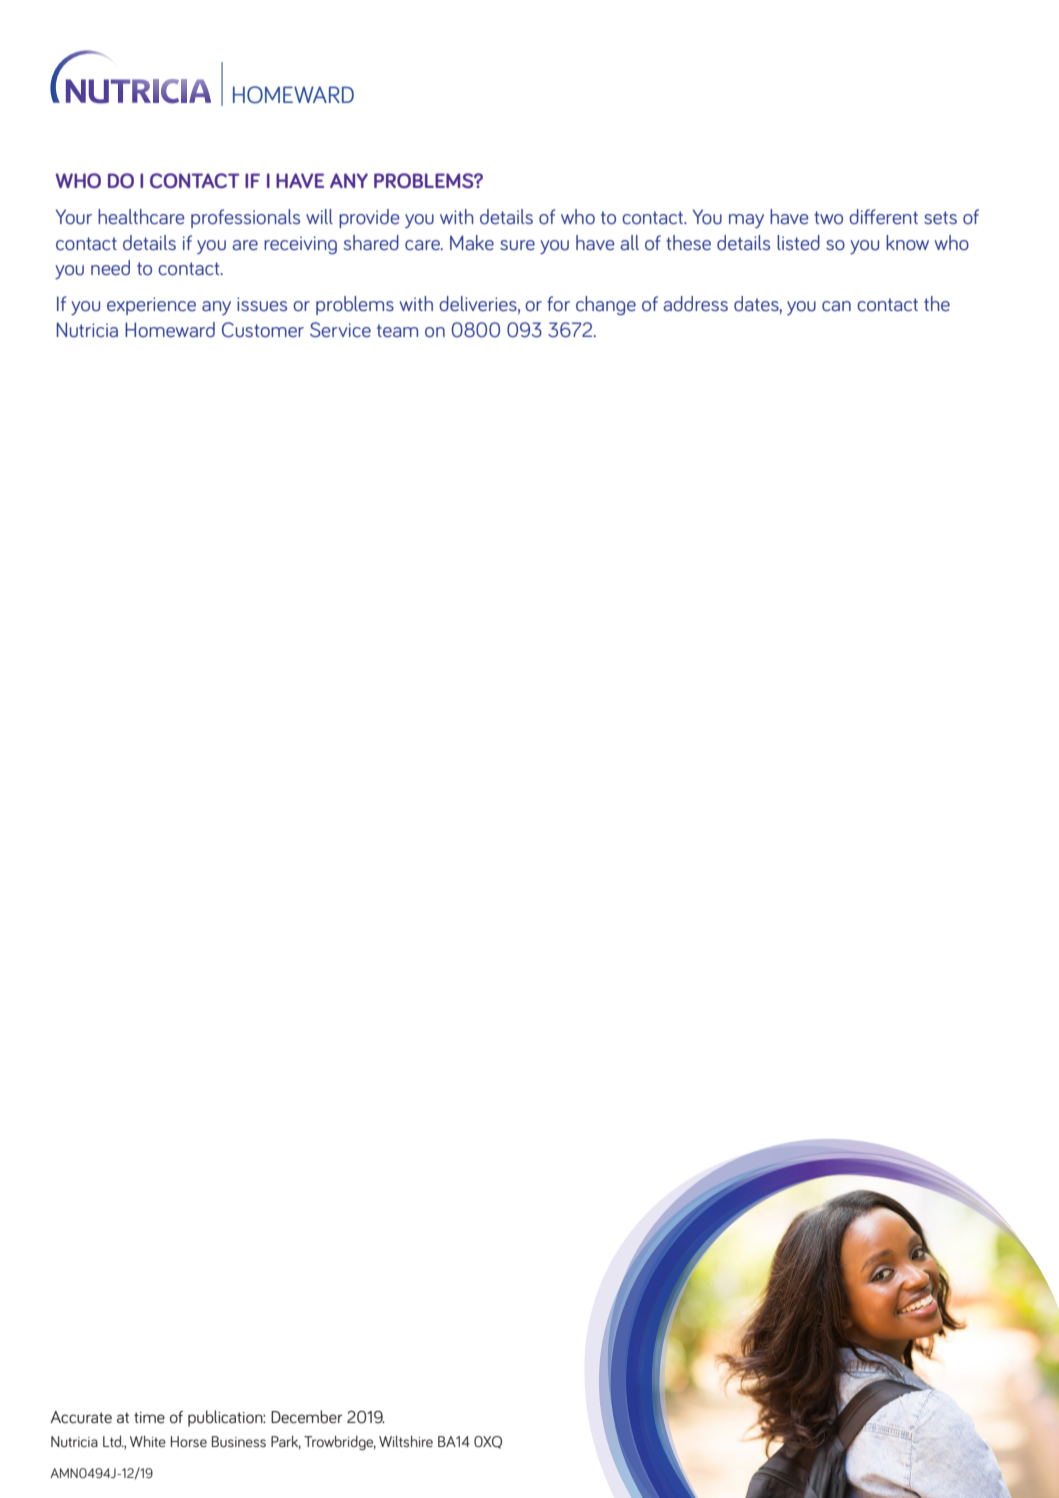 The width and height of the page is (1059, 1498). I want to click on time, so click(149, 1417).
